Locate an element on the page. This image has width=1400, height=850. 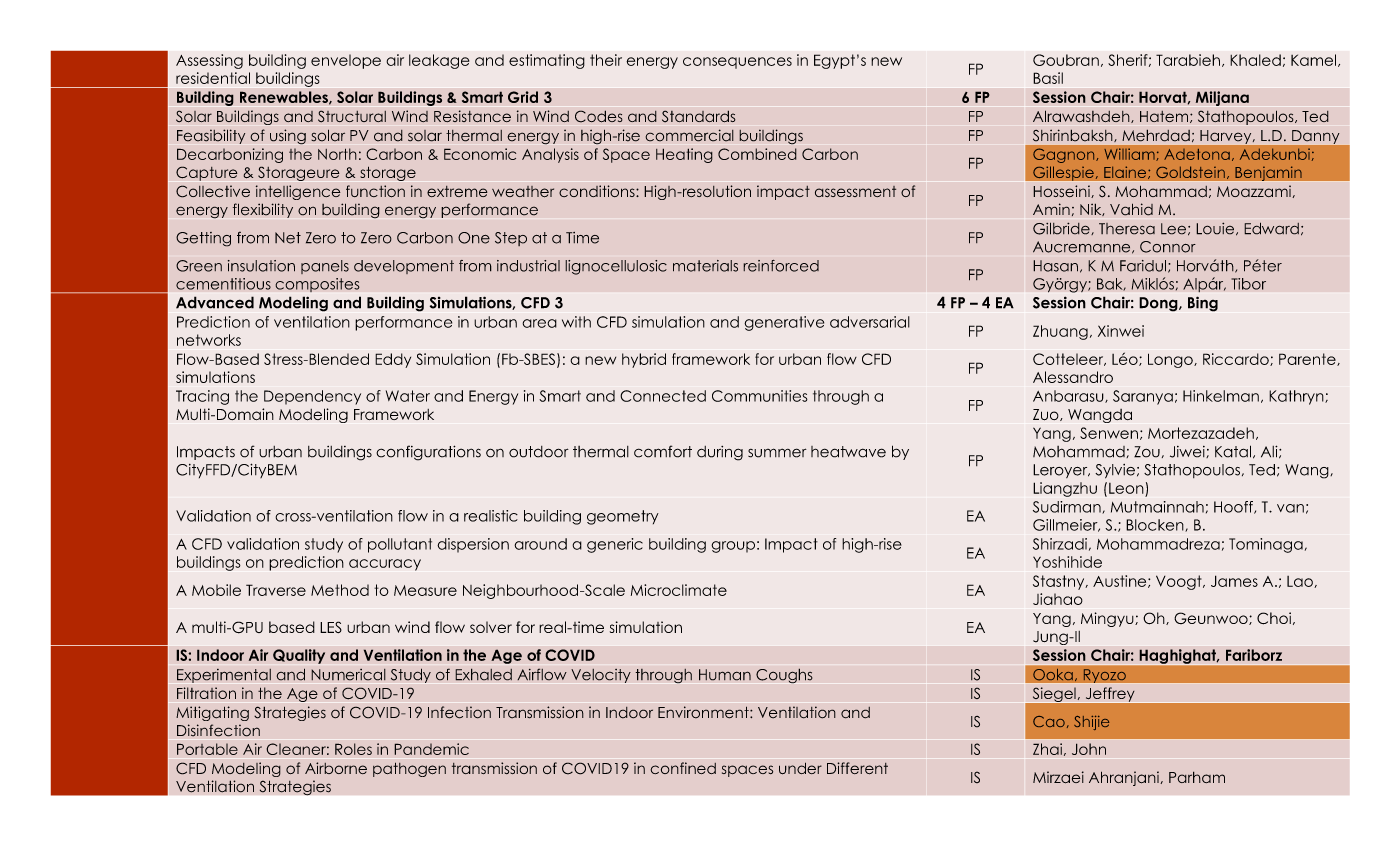
consequences is located at coordinates (737, 63).
